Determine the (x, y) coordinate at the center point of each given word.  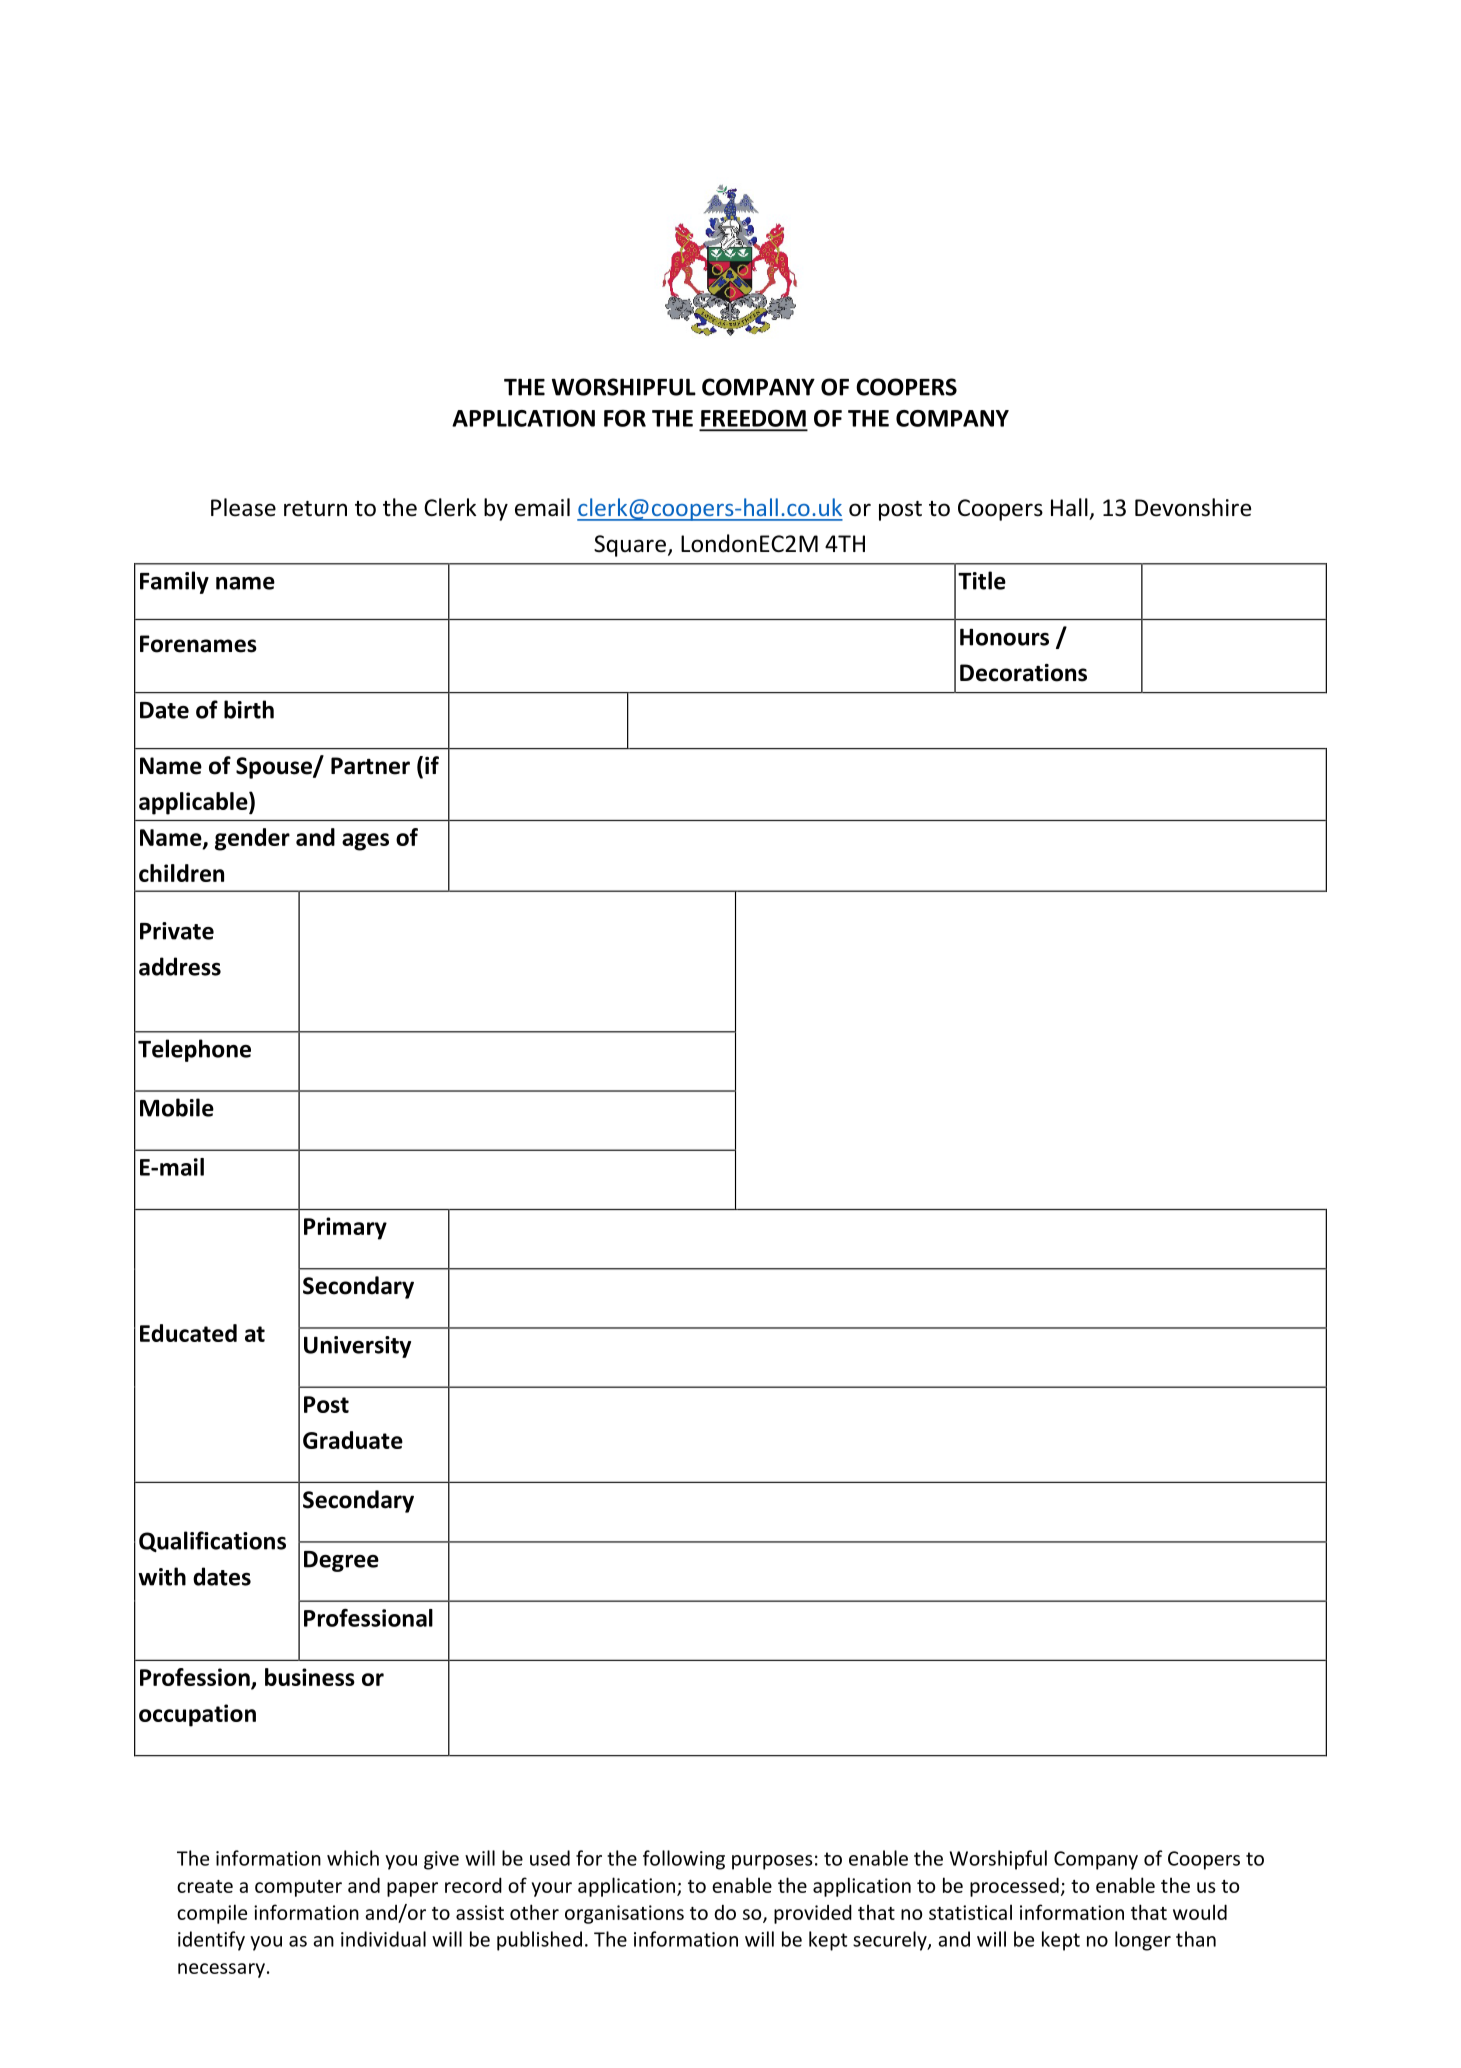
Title (982, 580)
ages (365, 842)
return (315, 509)
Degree (341, 1561)
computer (298, 1888)
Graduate (353, 1440)
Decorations (1023, 673)
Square (630, 546)
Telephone (194, 1050)
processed (1014, 1887)
